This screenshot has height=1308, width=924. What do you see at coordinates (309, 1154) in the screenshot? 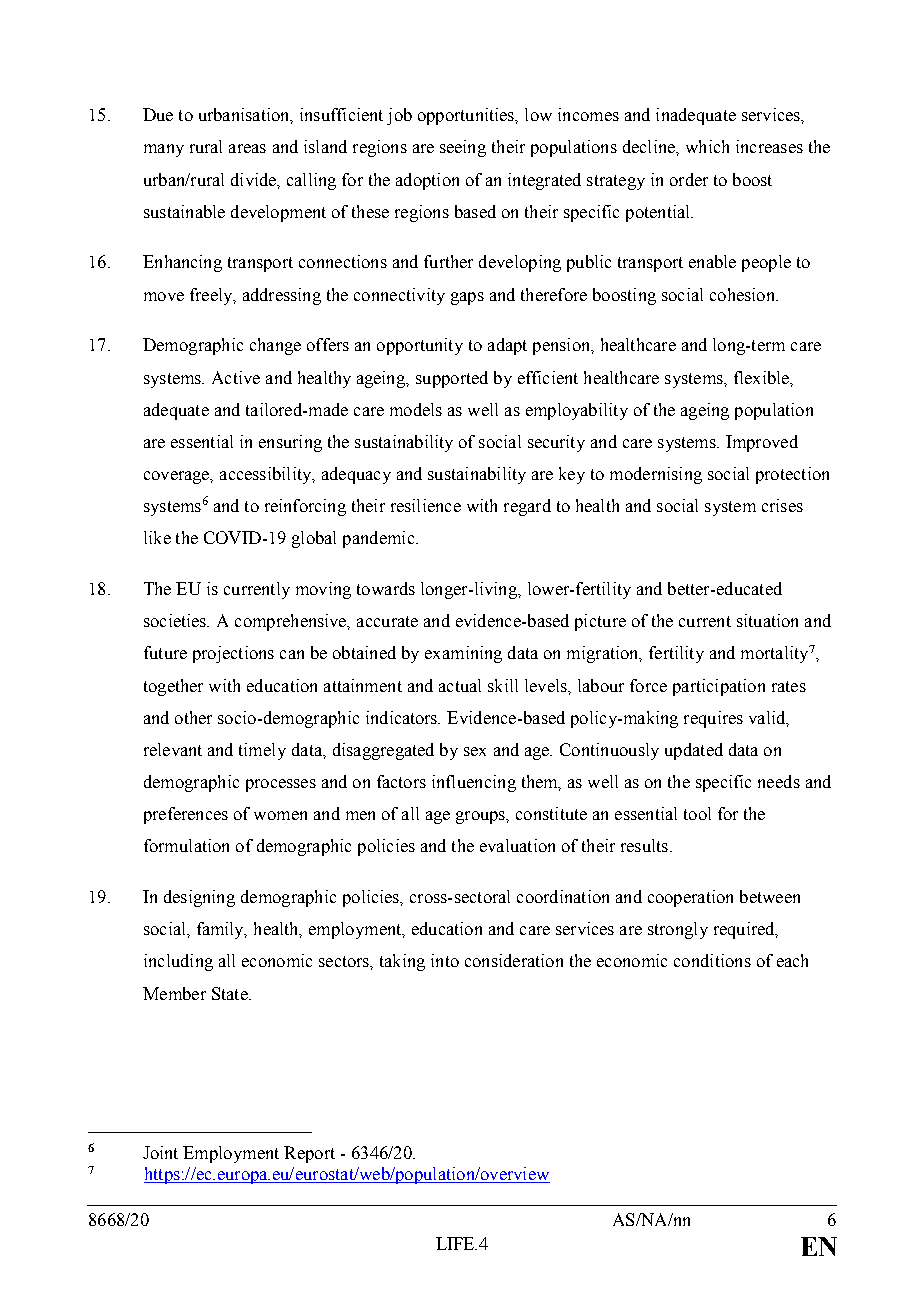
I see `Report` at bounding box center [309, 1154].
